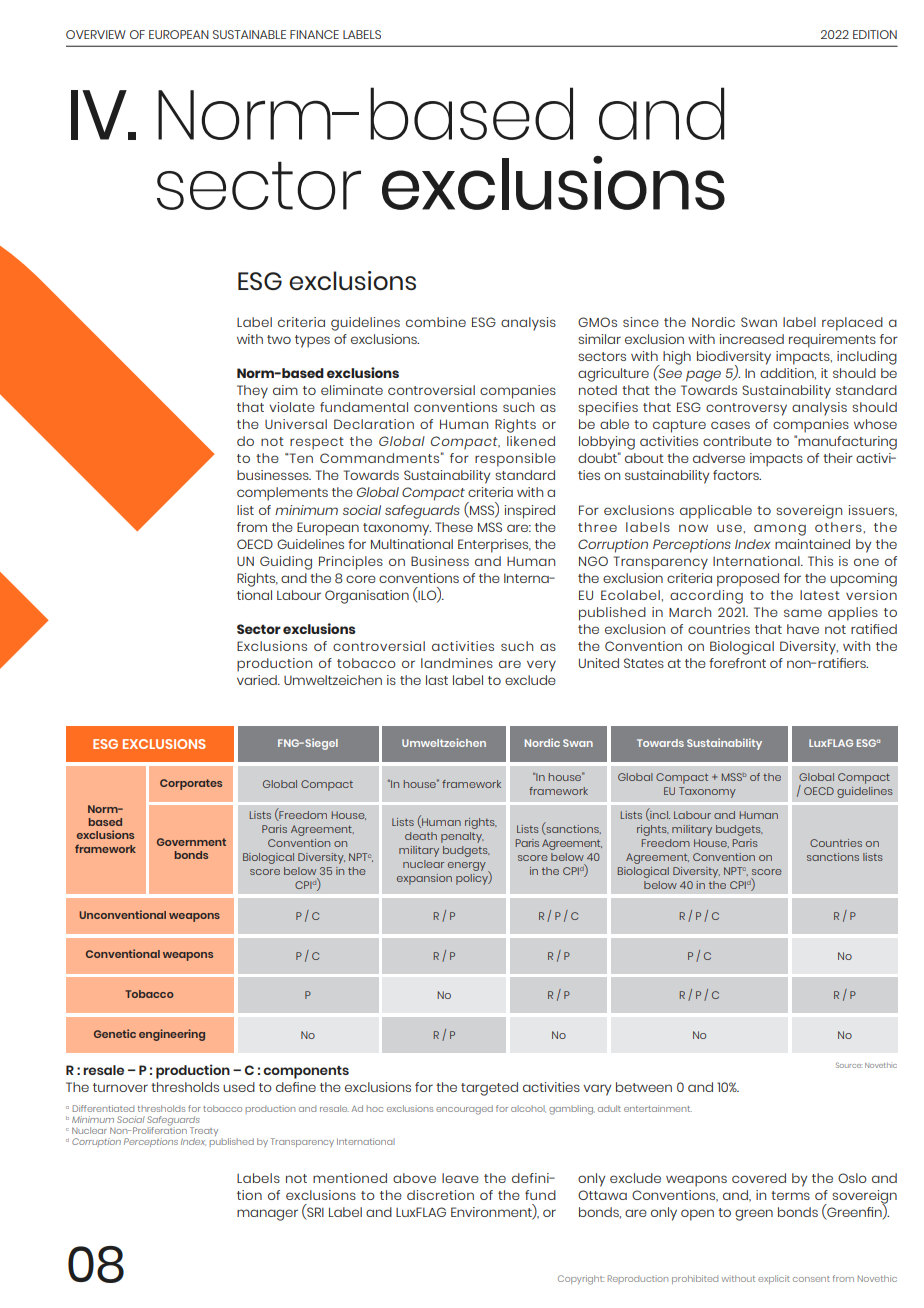  Describe the element at coordinates (460, 1178) in the document. I see `leave` at that location.
